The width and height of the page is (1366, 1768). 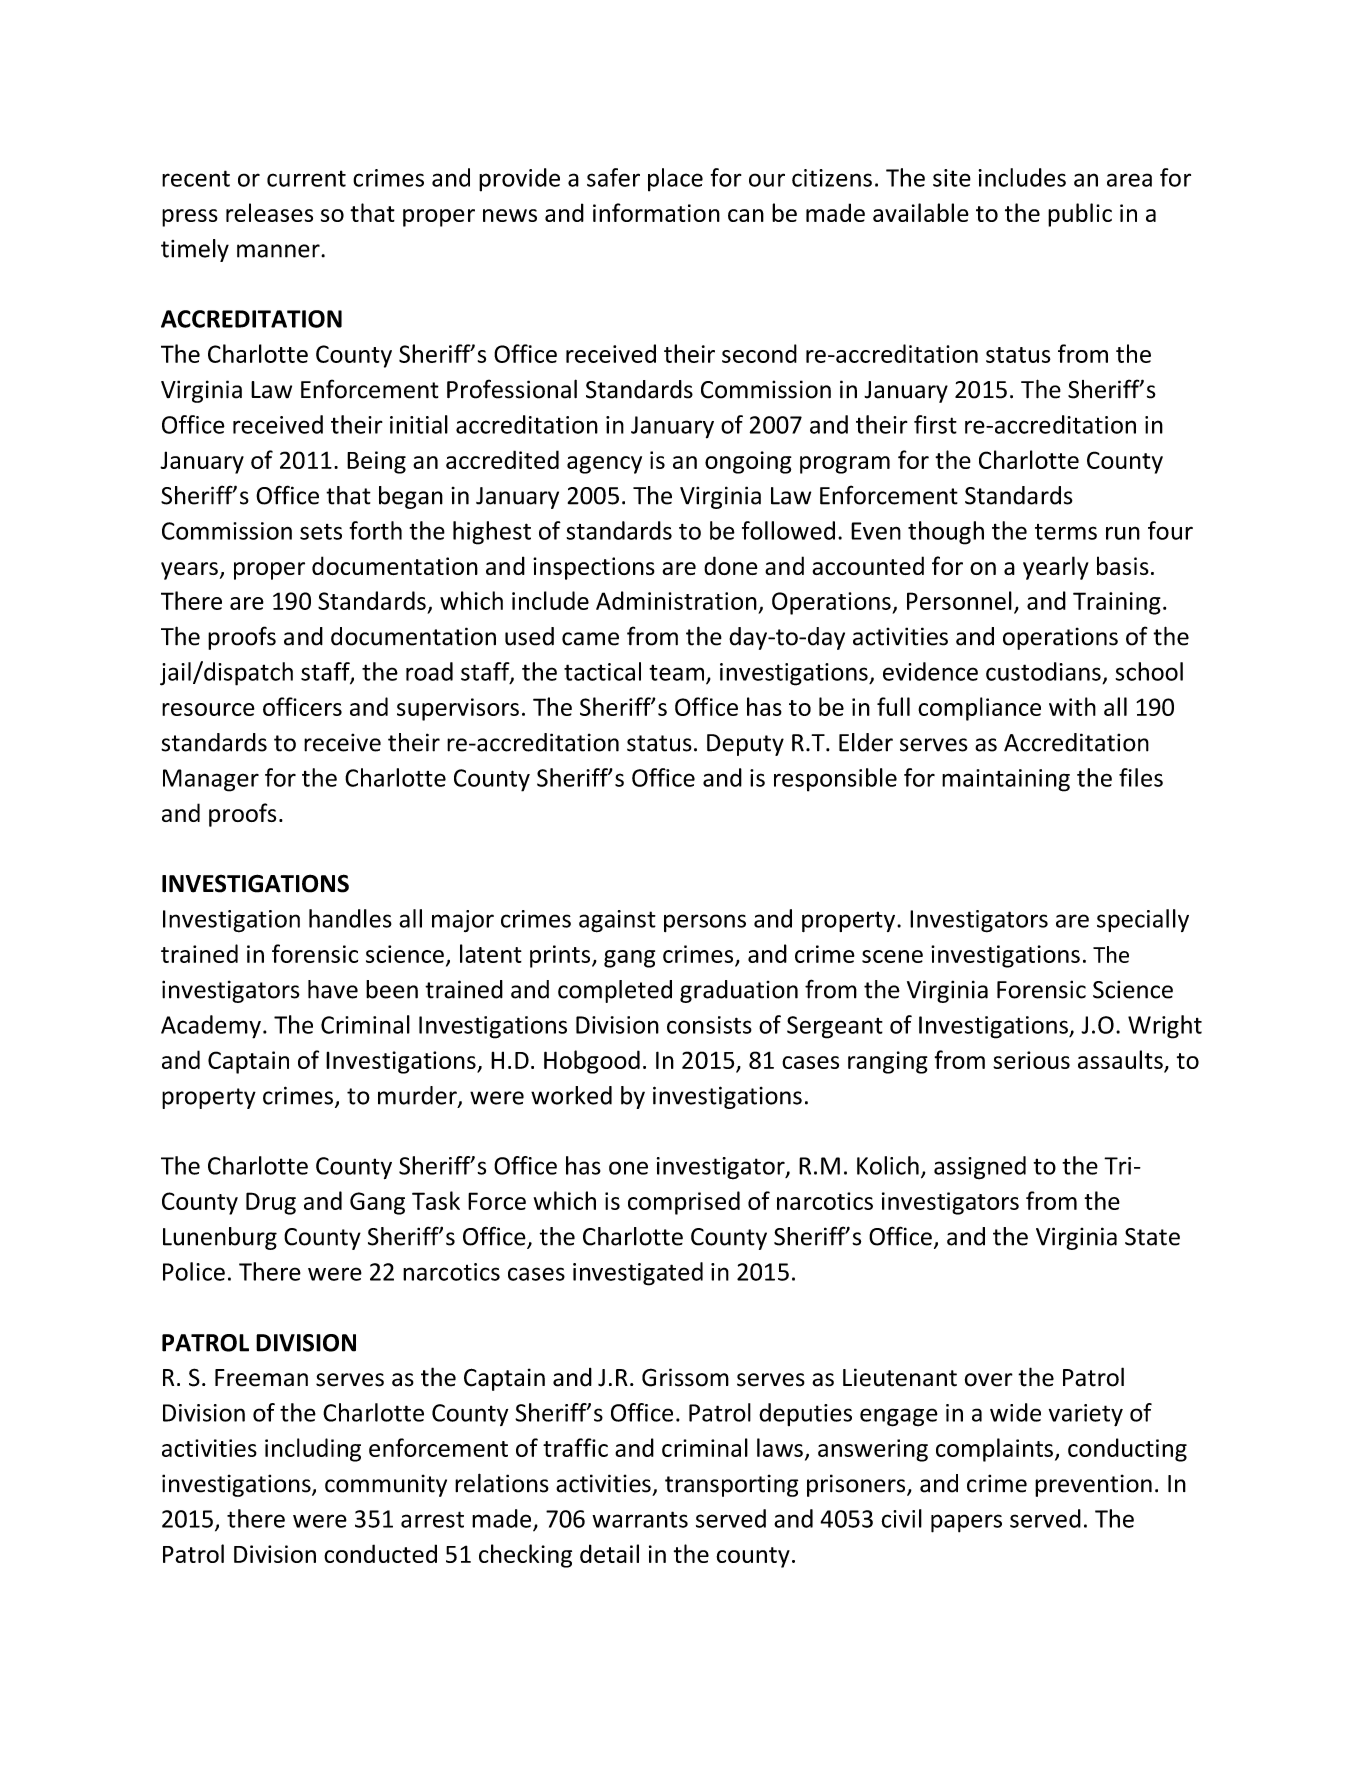 What do you see at coordinates (640, 1519) in the page?
I see `warrants` at bounding box center [640, 1519].
